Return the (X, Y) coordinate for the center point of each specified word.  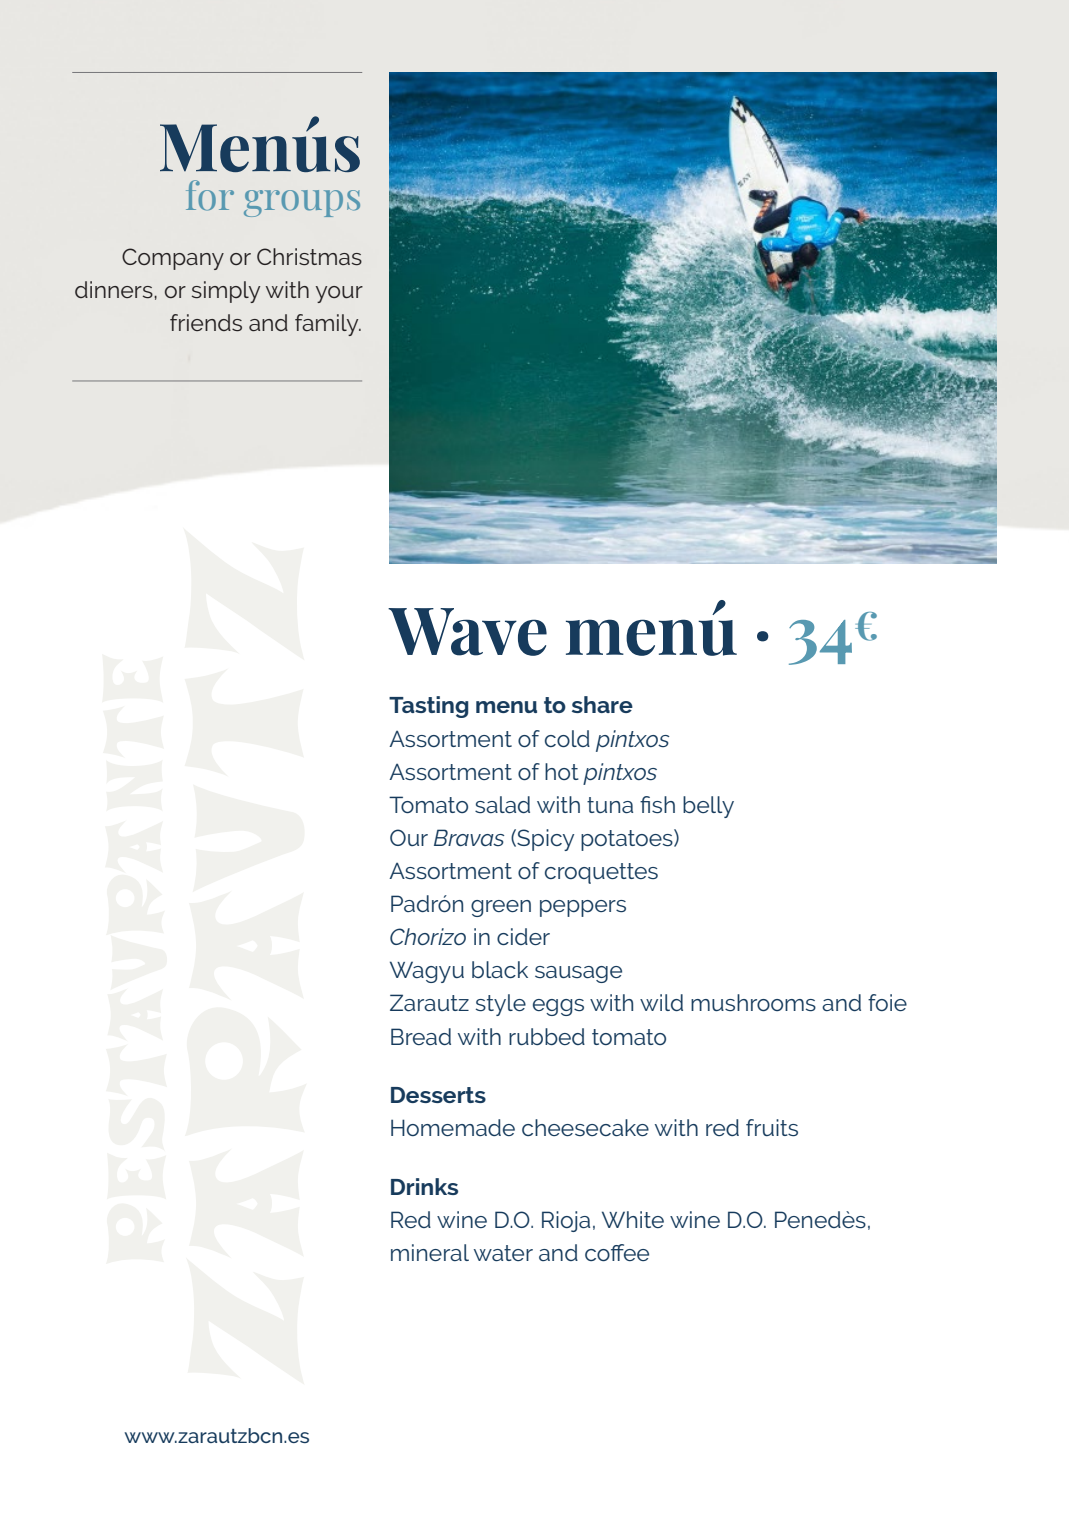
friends (206, 322)
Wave (467, 632)
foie (887, 1002)
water (503, 1253)
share (602, 704)
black (500, 969)
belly (708, 807)
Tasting (429, 707)
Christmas (309, 256)
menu (506, 707)
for (210, 195)
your (339, 294)
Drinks (424, 1186)
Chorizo (428, 936)
